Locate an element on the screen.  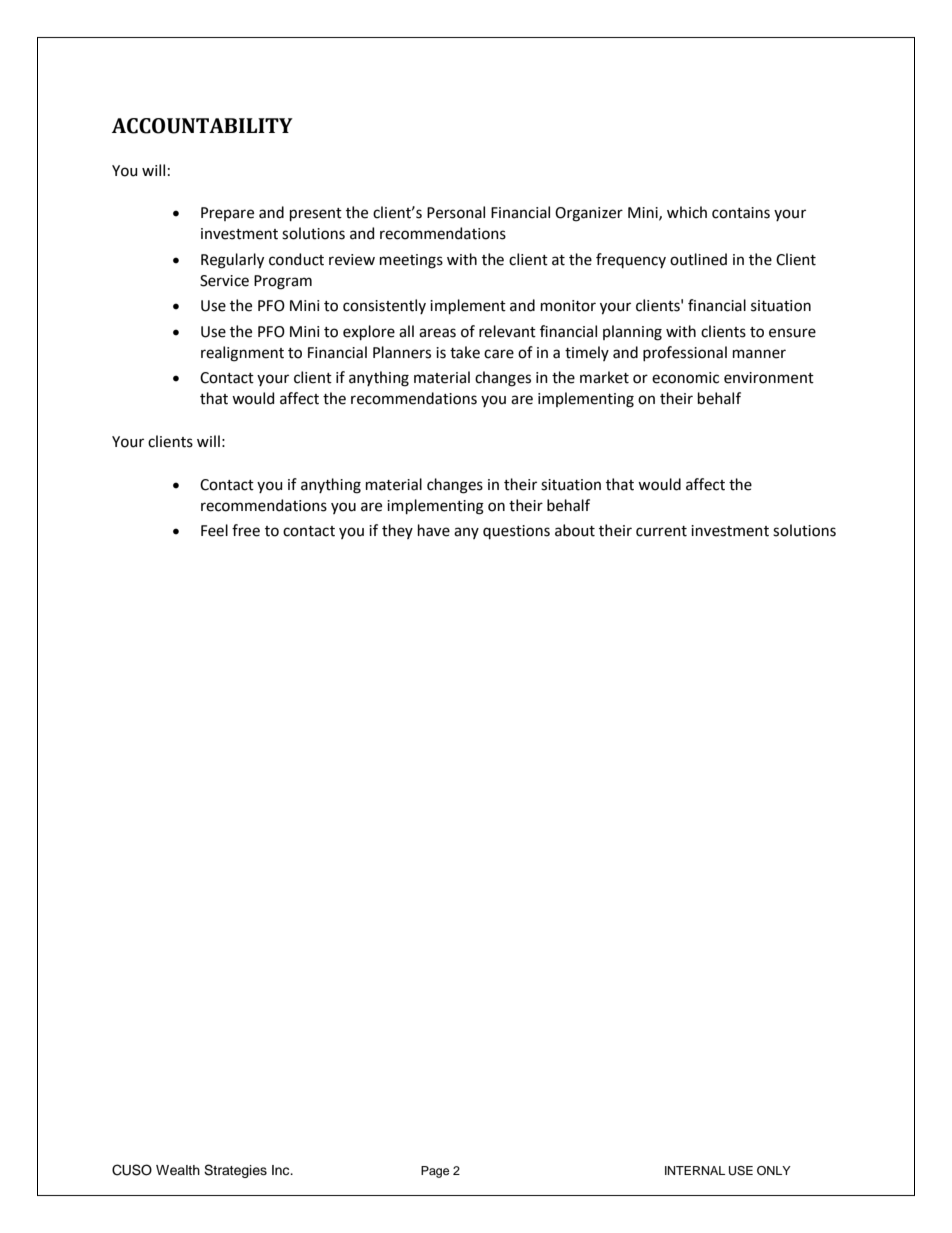
Feel is located at coordinates (214, 530).
